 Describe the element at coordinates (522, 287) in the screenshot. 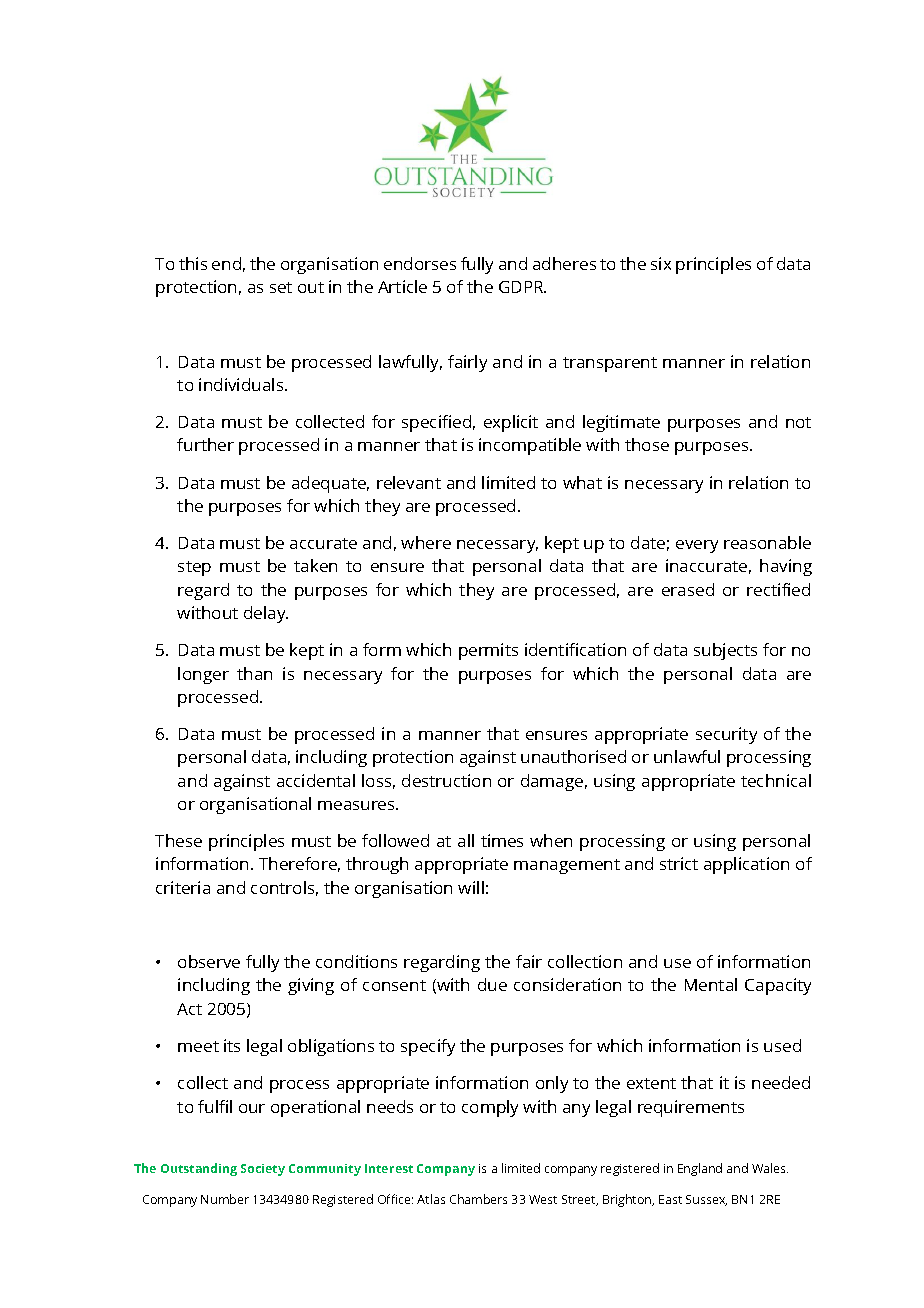

I see `GDPR` at that location.
